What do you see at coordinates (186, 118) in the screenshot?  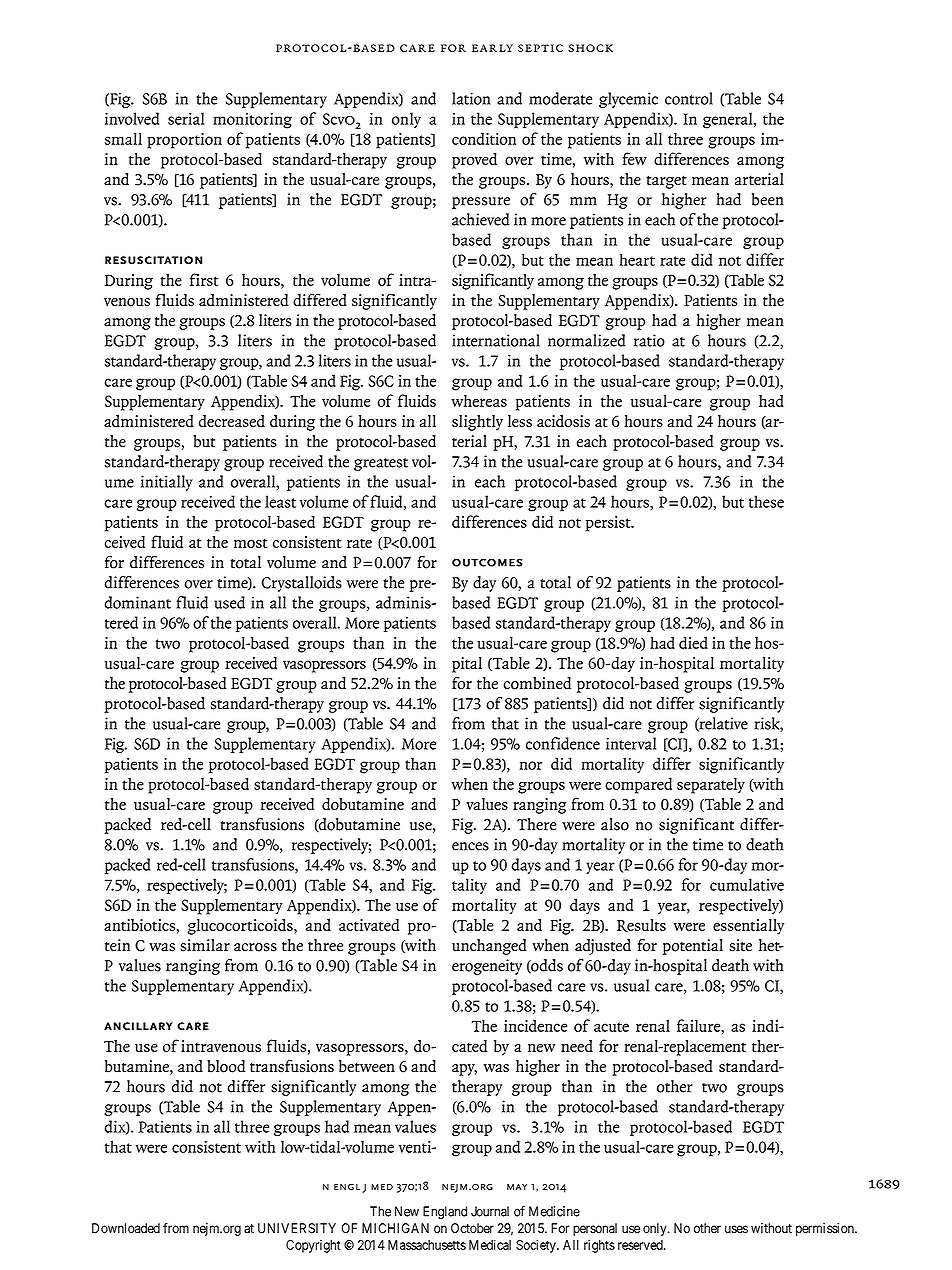 I see `serial` at bounding box center [186, 118].
